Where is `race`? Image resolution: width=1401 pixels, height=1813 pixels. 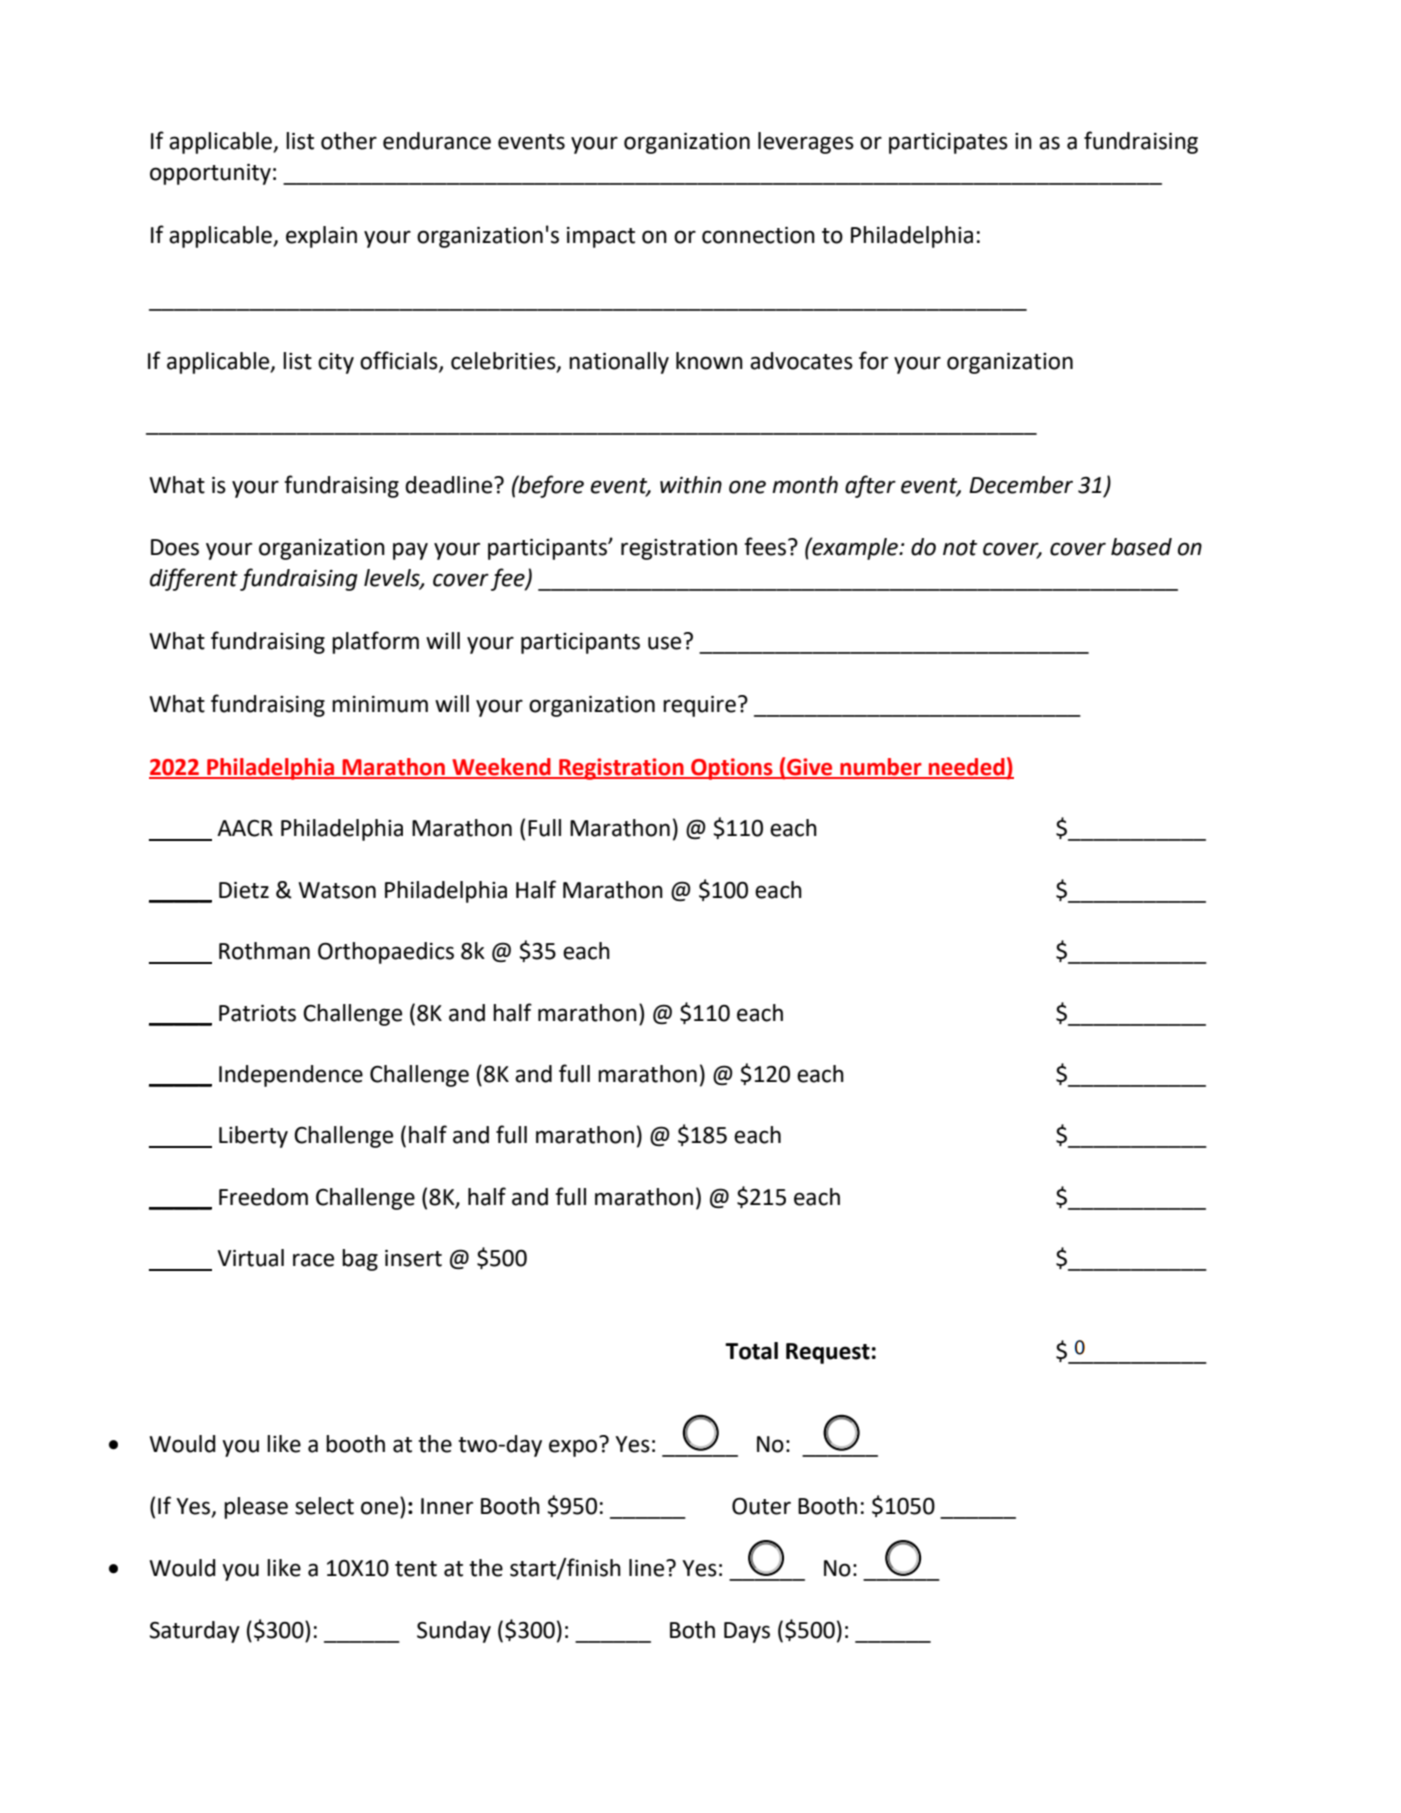 race is located at coordinates (313, 1260).
